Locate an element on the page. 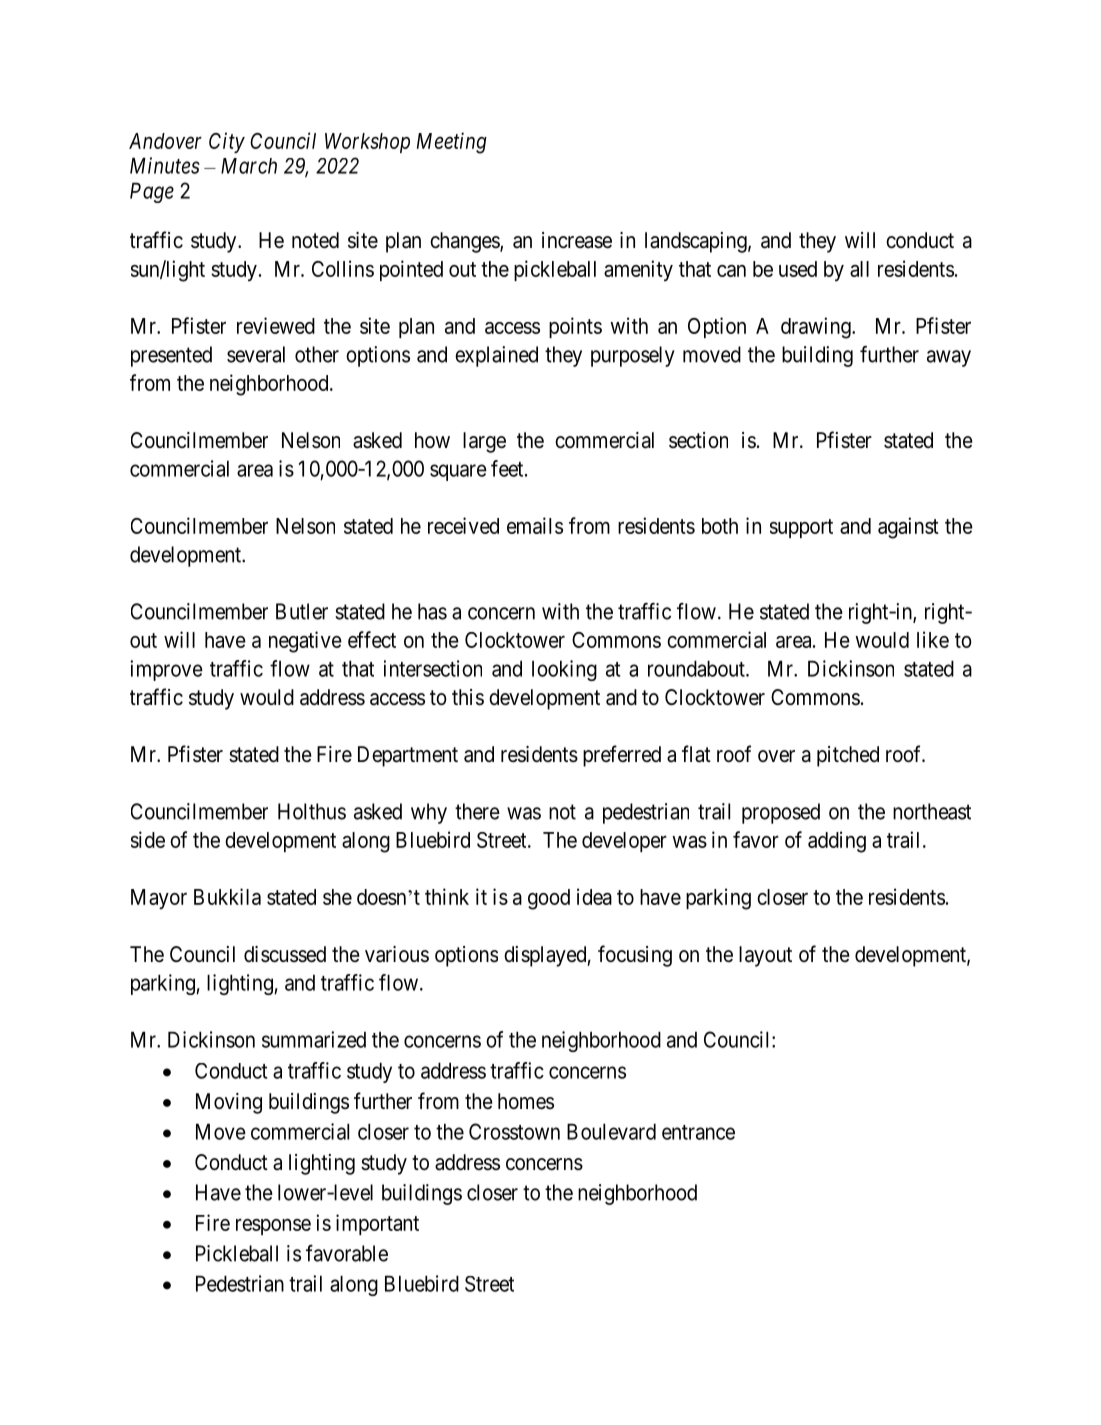 The height and width of the image is (1425, 1101). used is located at coordinates (798, 269).
